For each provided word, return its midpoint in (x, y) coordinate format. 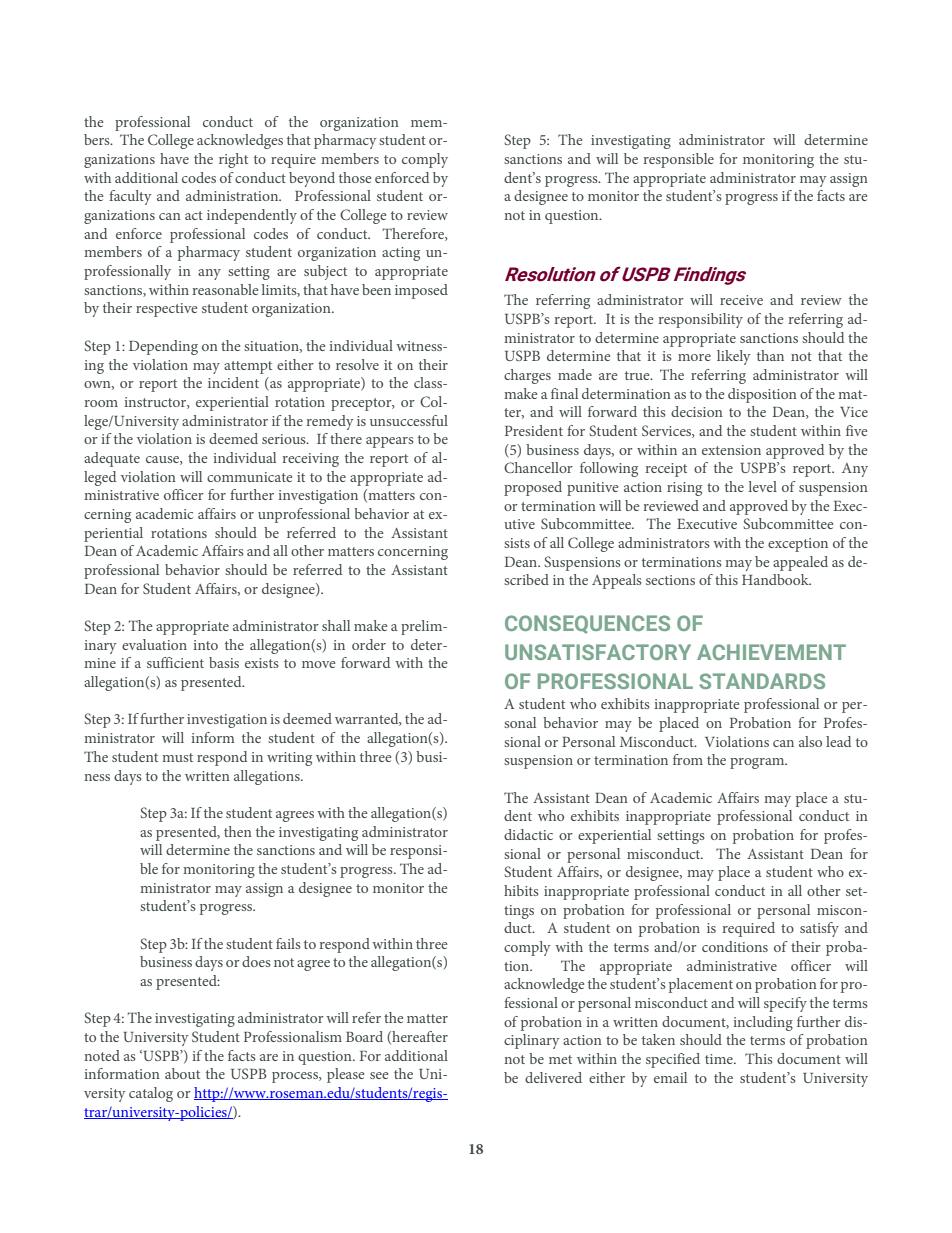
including (763, 1023)
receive (741, 300)
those (355, 177)
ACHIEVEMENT (771, 652)
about (182, 1073)
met (560, 1059)
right (233, 160)
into (206, 645)
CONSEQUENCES (587, 624)
